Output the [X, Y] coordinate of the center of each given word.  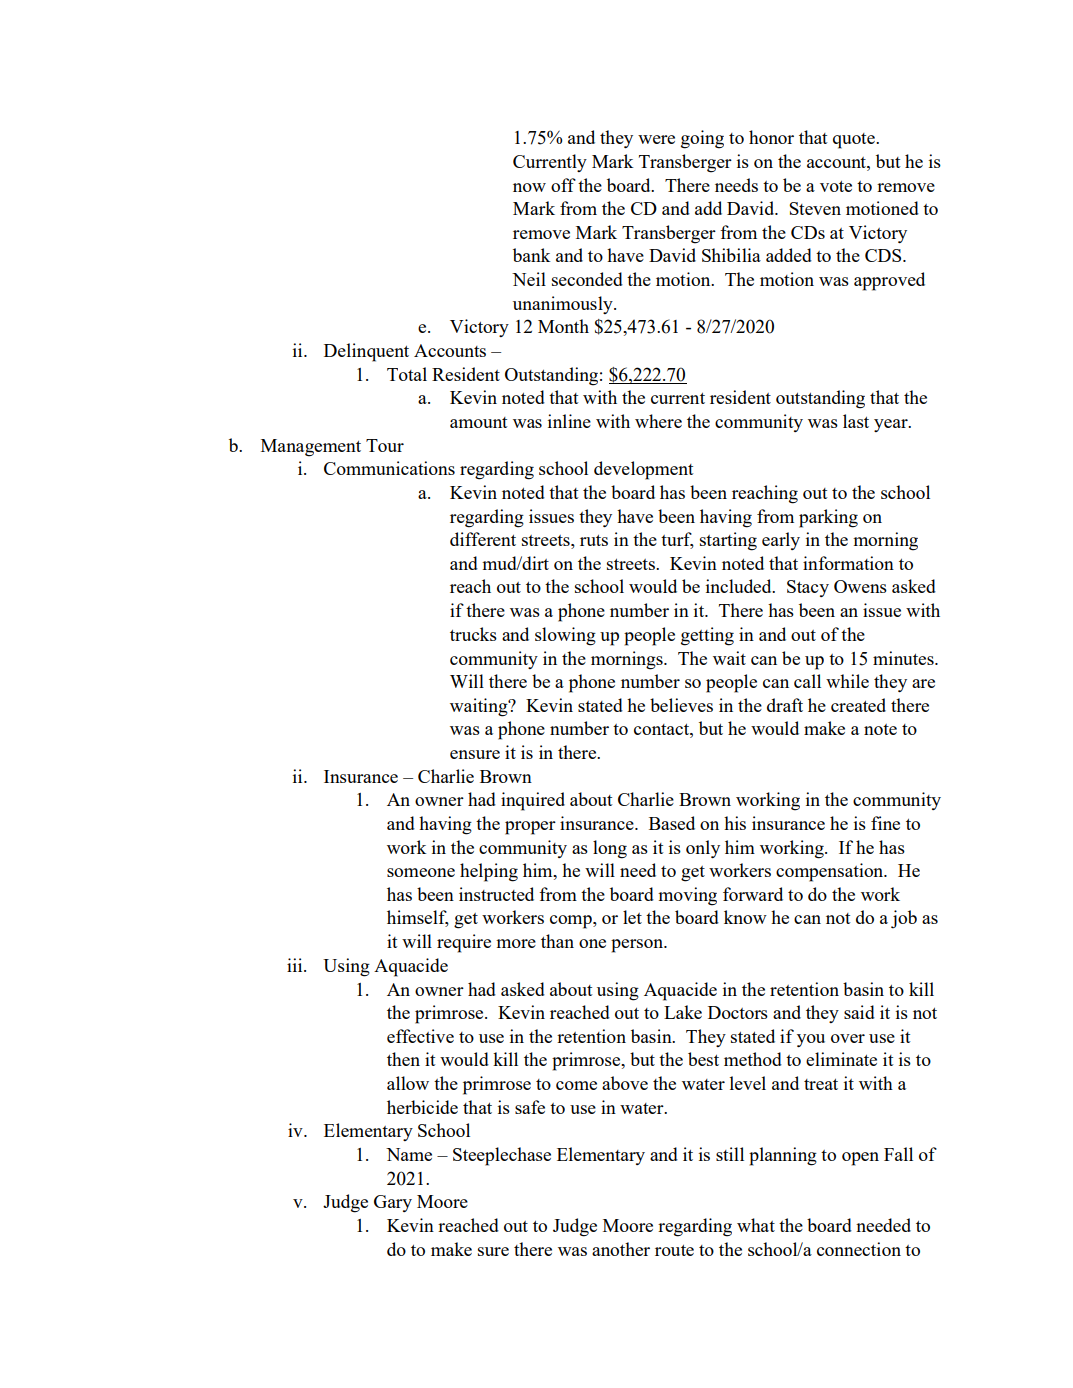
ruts [594, 540]
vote [836, 186]
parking [828, 518]
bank [532, 255]
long [610, 849]
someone [421, 872]
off [563, 185]
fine [885, 823]
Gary [393, 1203]
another [621, 1249]
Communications [389, 468]
